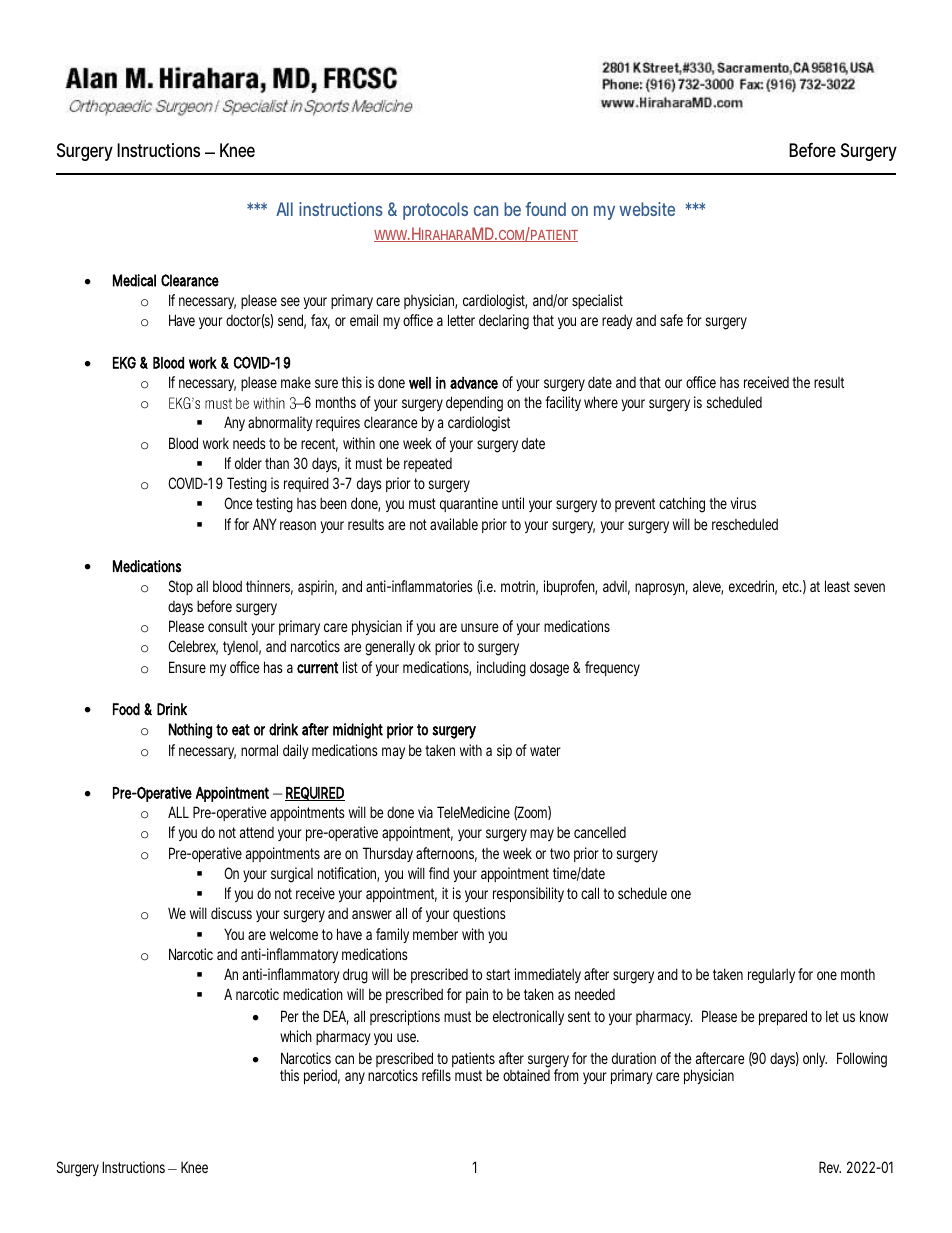 The image size is (952, 1233). Describe the element at coordinates (647, 209) in the page. I see `website` at that location.
